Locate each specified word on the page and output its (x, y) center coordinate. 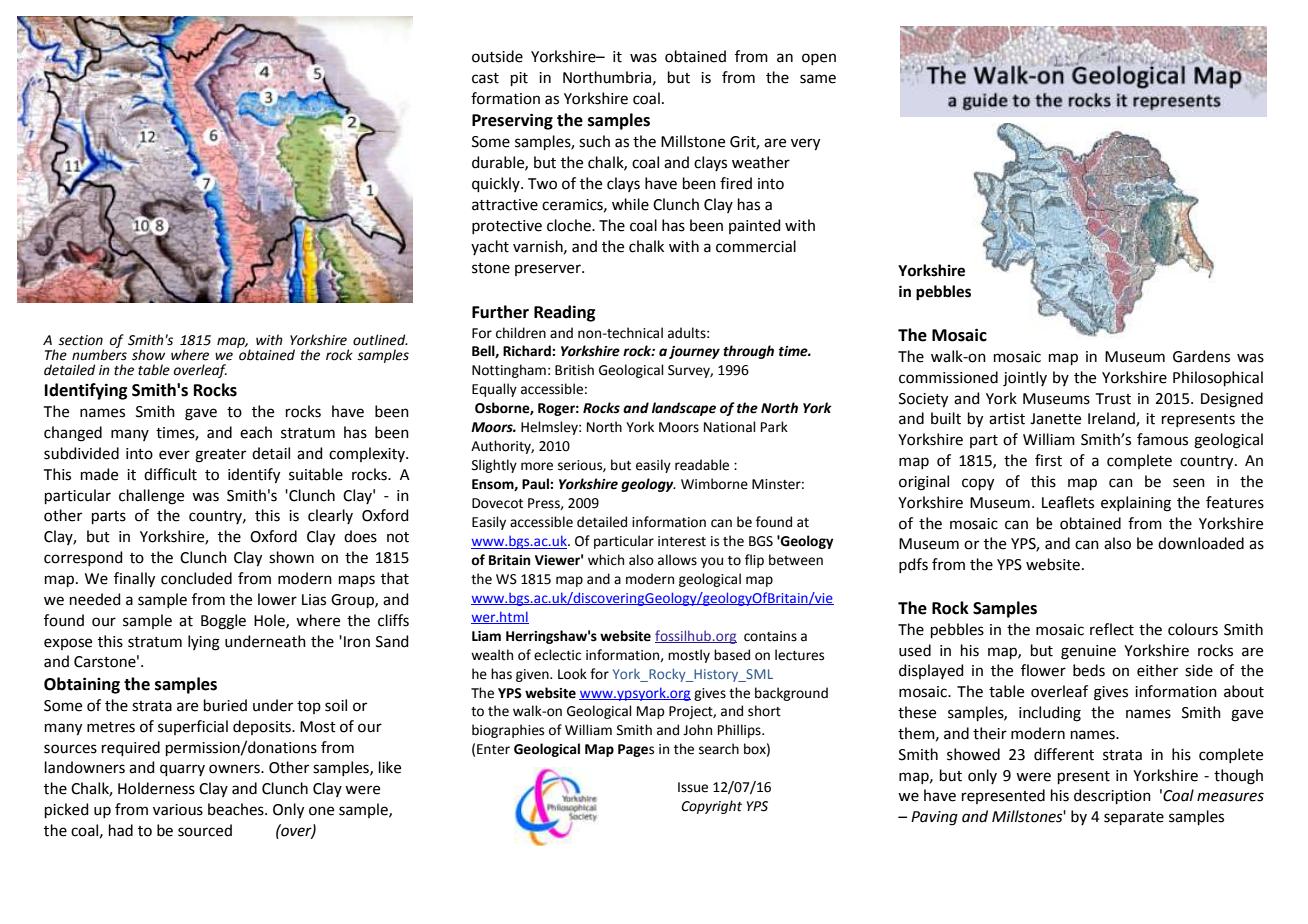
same (818, 79)
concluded (196, 578)
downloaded (1201, 543)
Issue (693, 787)
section (80, 340)
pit (519, 79)
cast (485, 78)
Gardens (1201, 356)
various (178, 810)
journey (694, 352)
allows (677, 560)
